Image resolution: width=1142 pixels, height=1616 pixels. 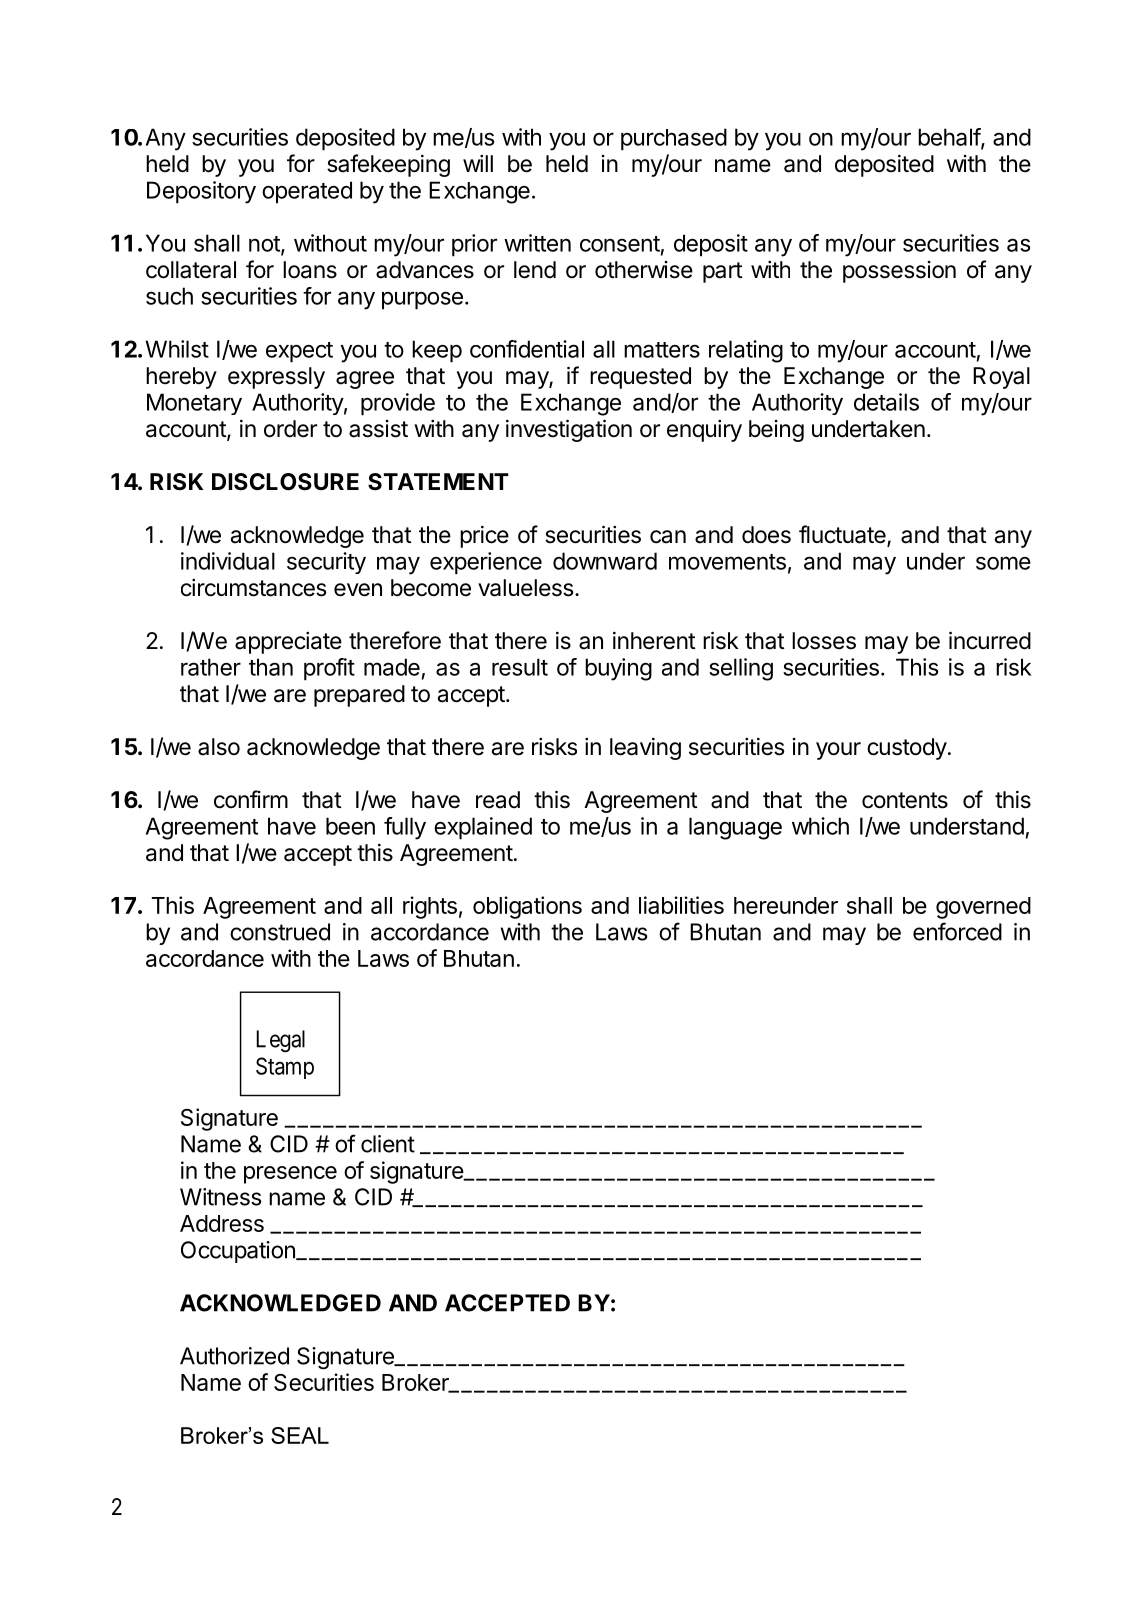 I want to click on confirm, so click(x=251, y=799).
